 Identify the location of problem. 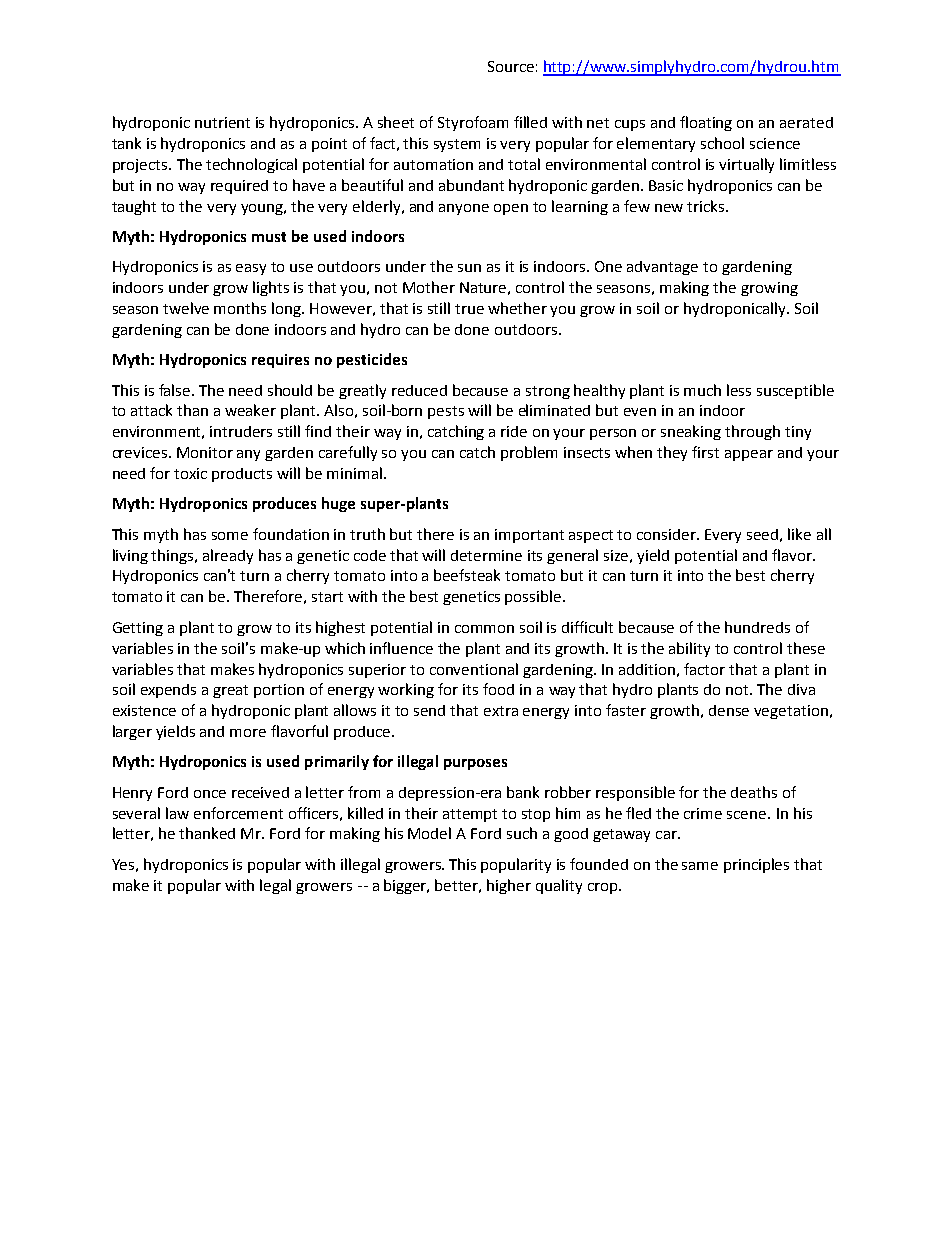
(529, 453).
